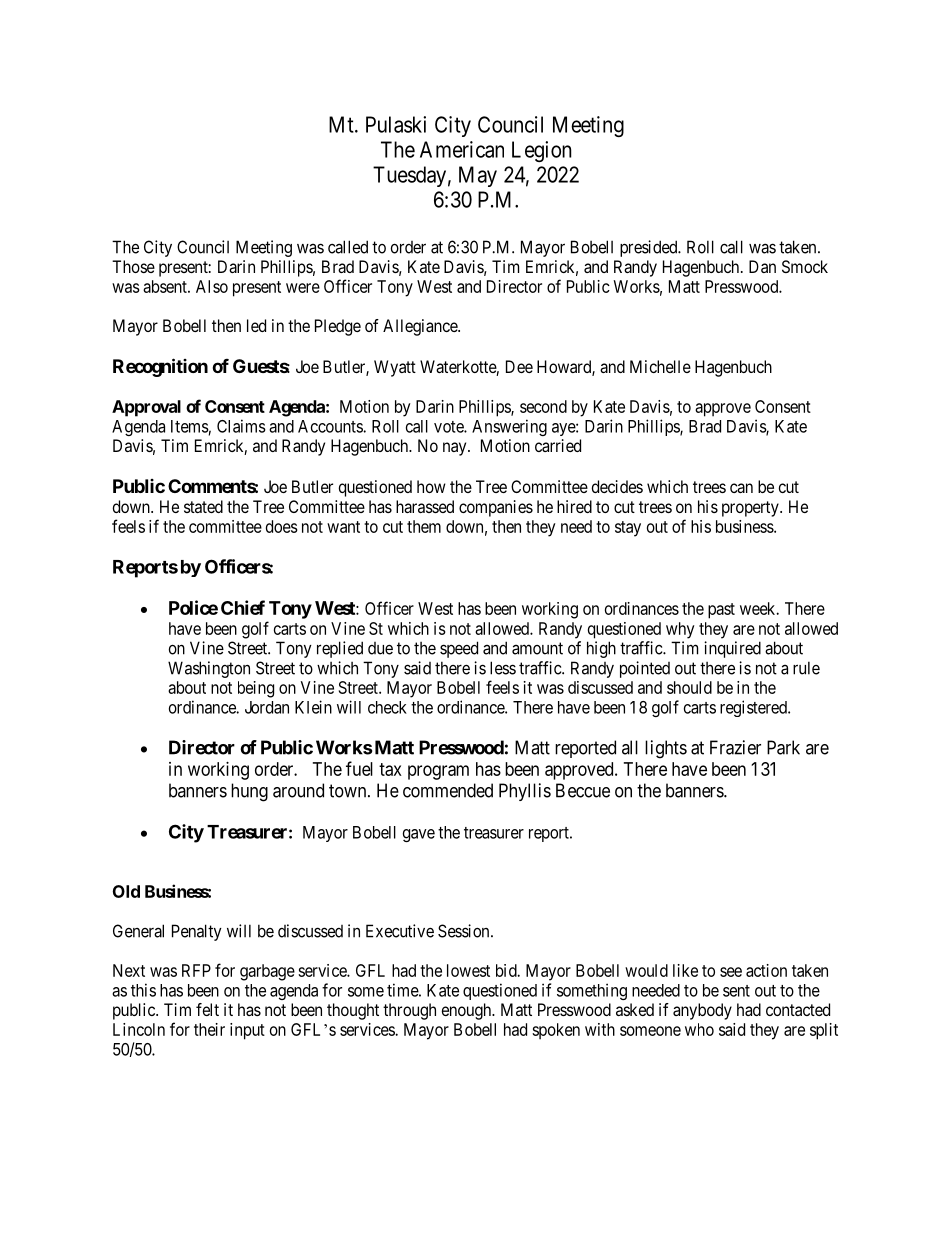 The image size is (952, 1233). I want to click on presided, so click(650, 248).
